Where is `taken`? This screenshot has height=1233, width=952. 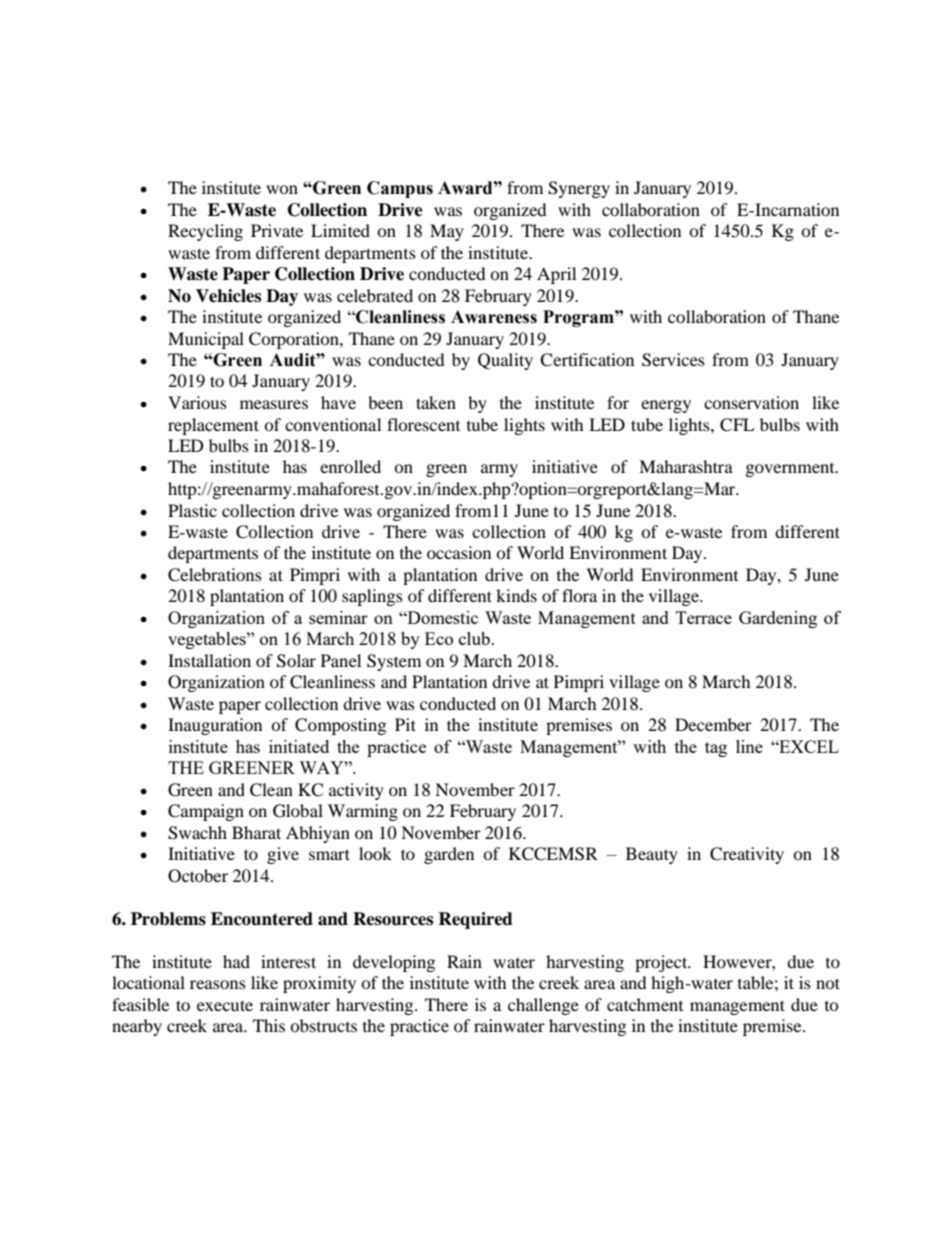
taken is located at coordinates (436, 402).
